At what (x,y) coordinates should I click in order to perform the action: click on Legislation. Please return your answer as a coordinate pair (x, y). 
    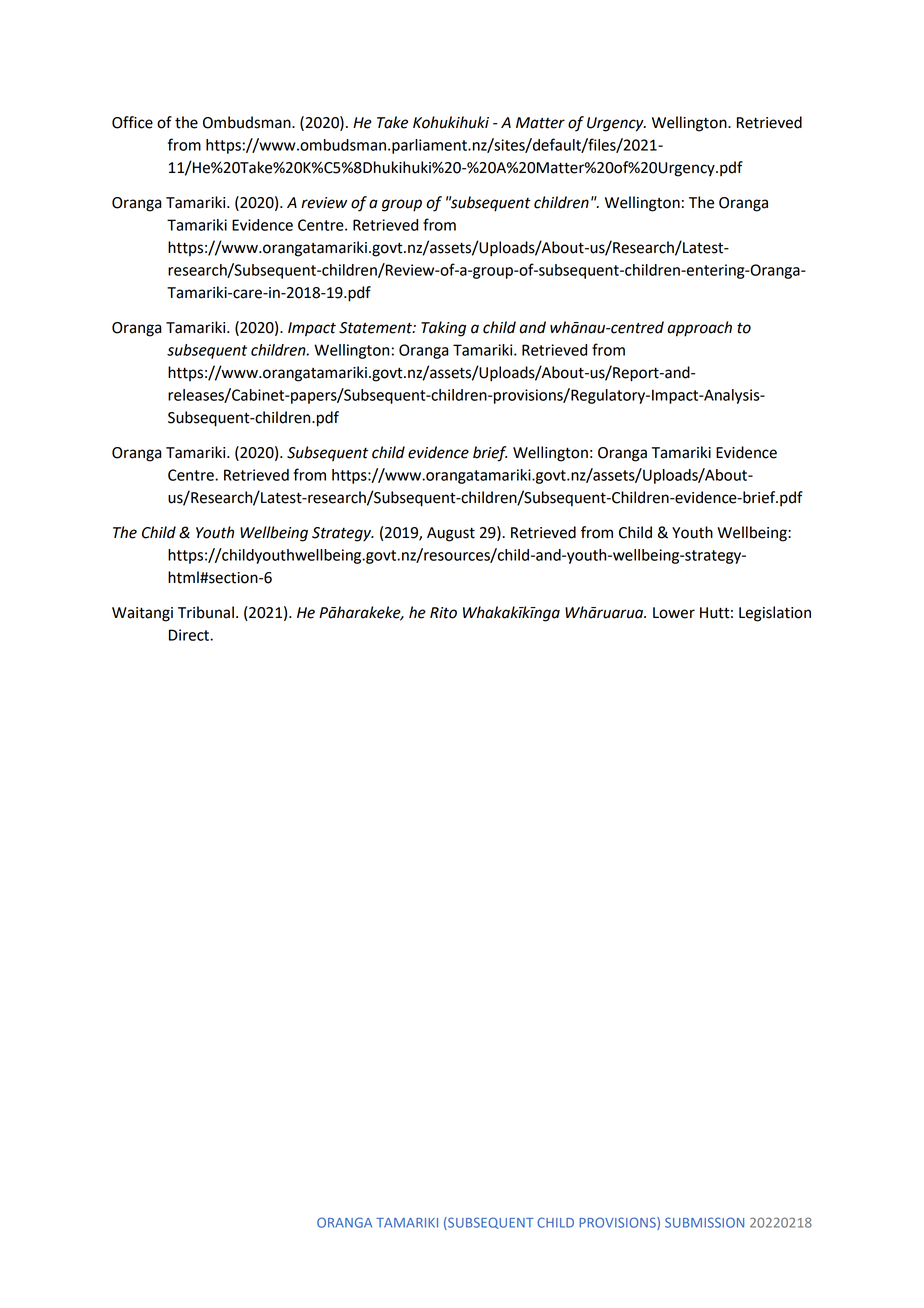
    Looking at the image, I should click on (775, 614).
